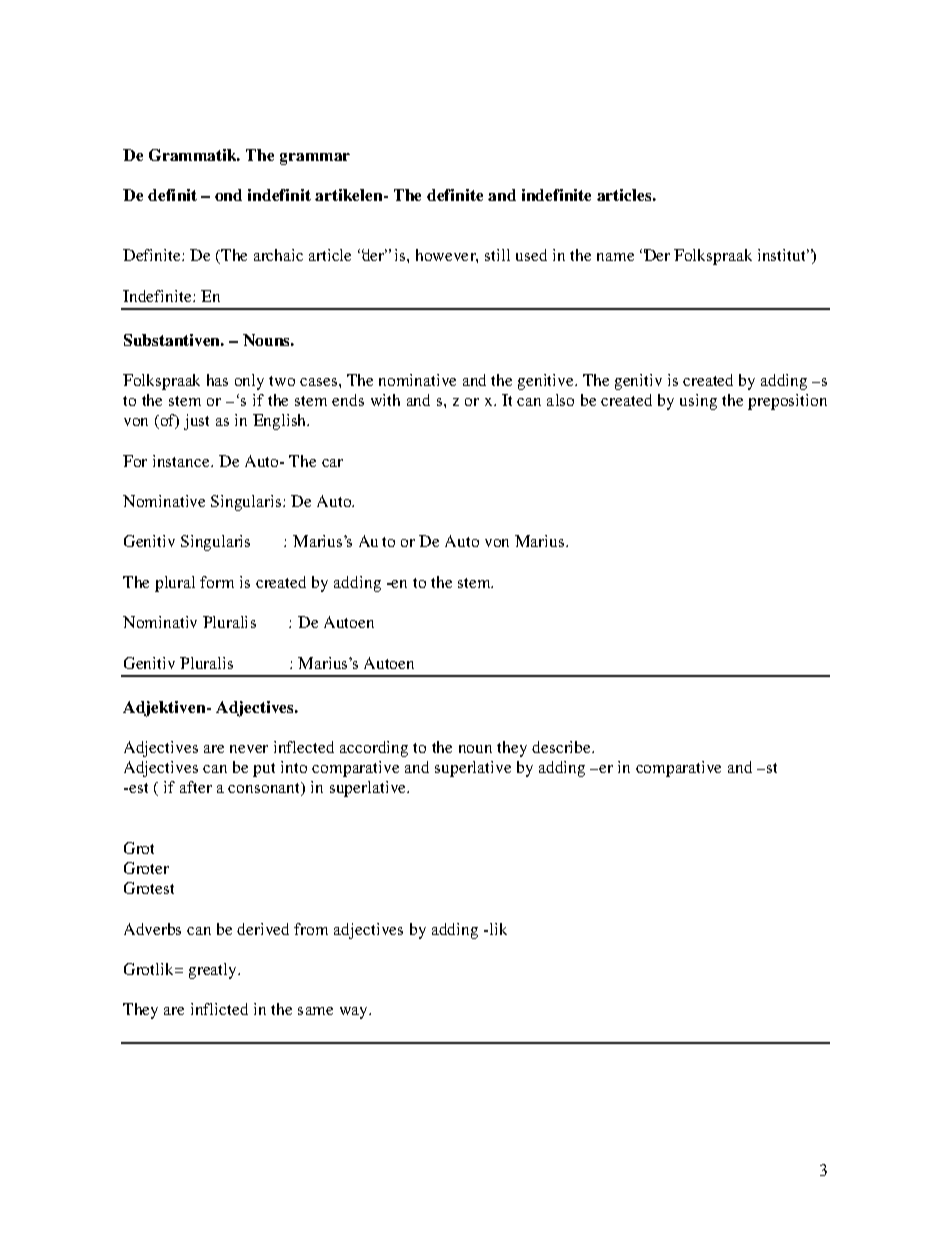  What do you see at coordinates (698, 402) in the image?
I see `using` at bounding box center [698, 402].
